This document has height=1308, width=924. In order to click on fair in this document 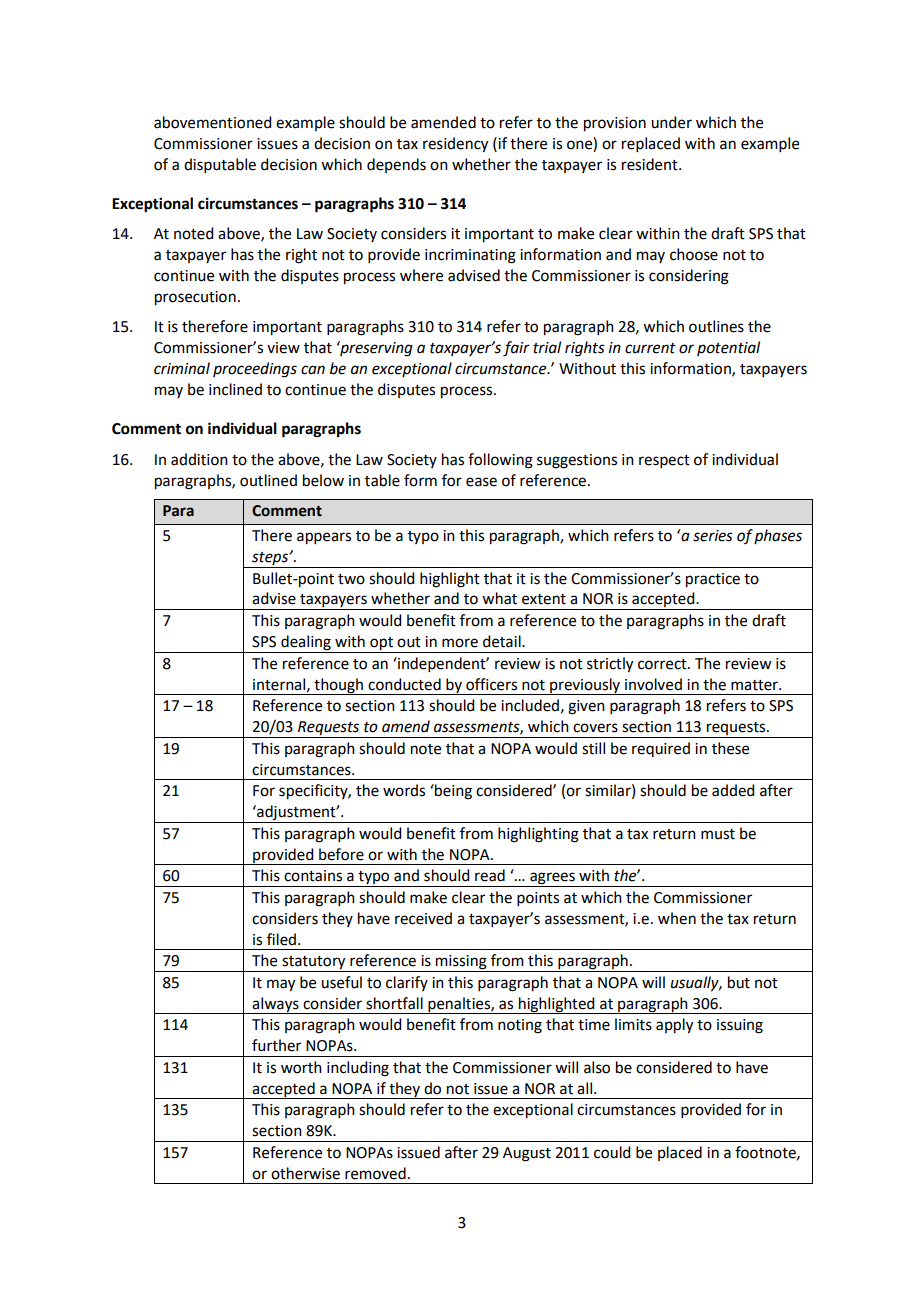, I will do `click(516, 349)`.
